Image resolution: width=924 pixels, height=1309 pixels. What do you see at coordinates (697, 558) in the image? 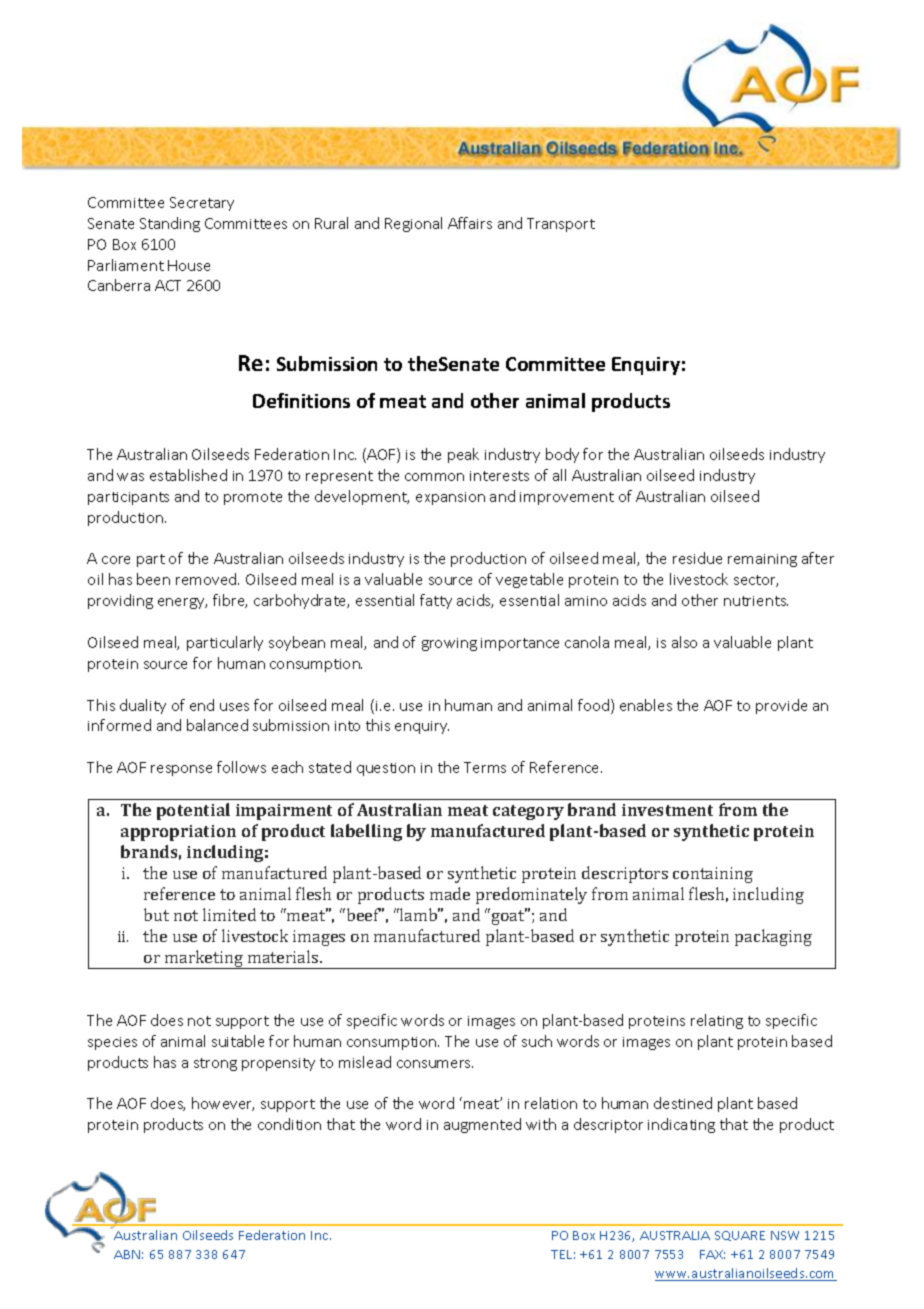
I see `residue` at bounding box center [697, 558].
